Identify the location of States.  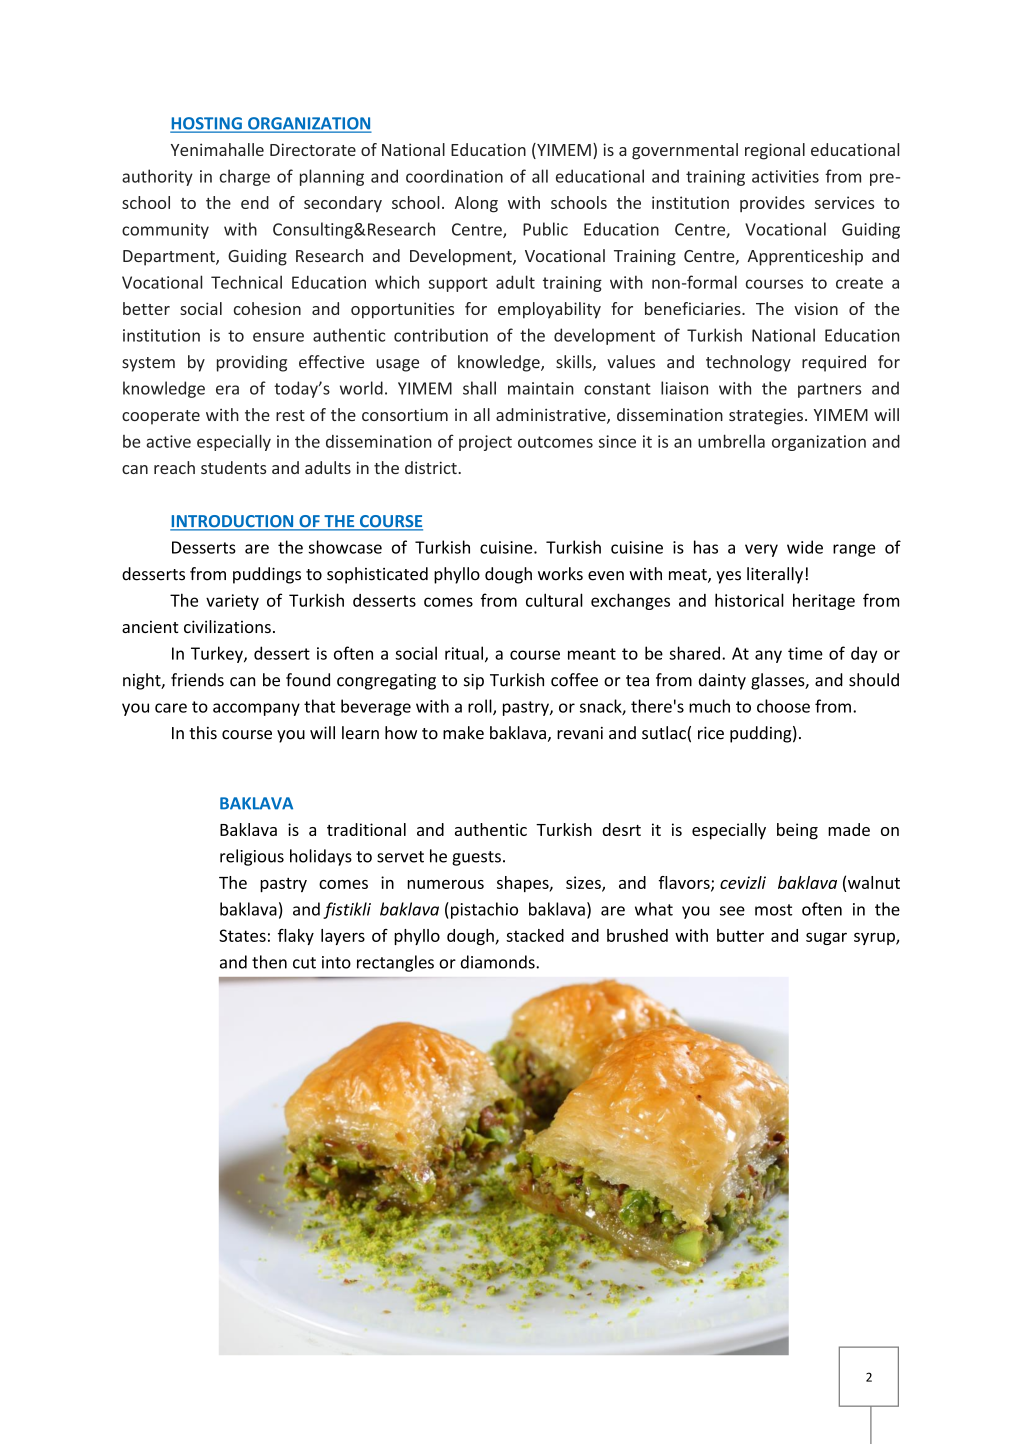
(242, 935).
